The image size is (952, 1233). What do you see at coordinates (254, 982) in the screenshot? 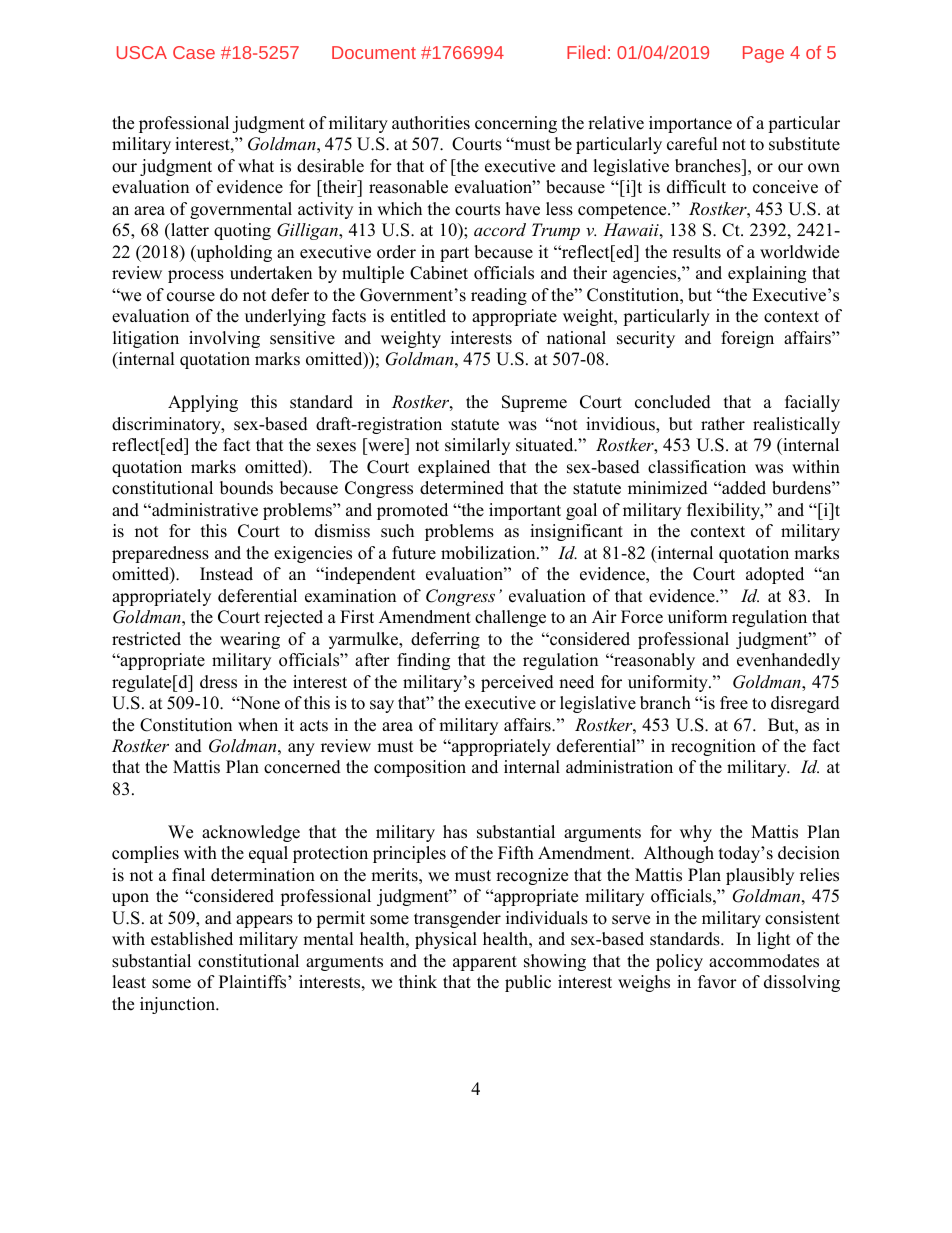
I see `Plaintiffs` at bounding box center [254, 982].
